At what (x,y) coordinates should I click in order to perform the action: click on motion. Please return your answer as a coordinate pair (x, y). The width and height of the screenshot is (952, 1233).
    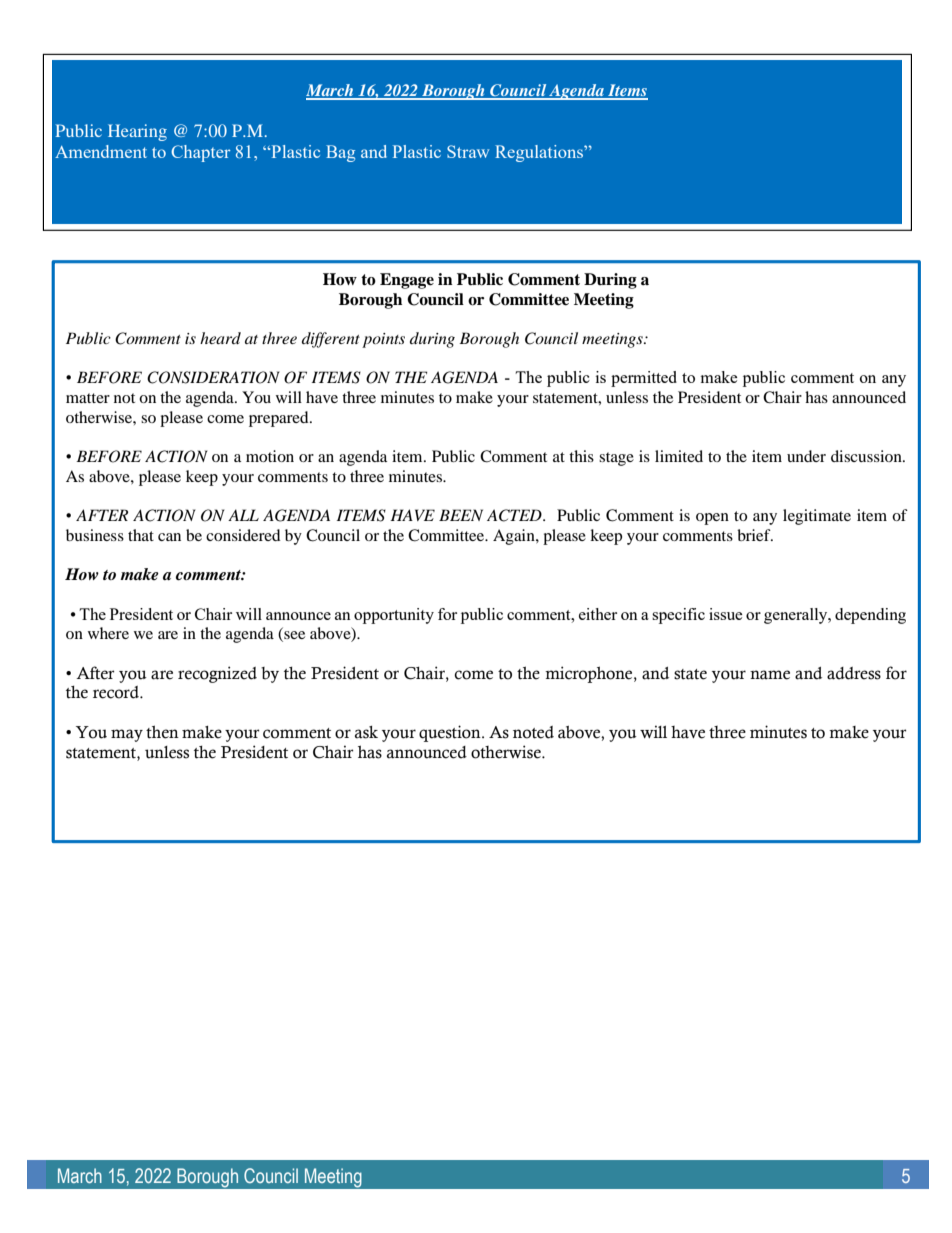
    Looking at the image, I should click on (270, 456).
